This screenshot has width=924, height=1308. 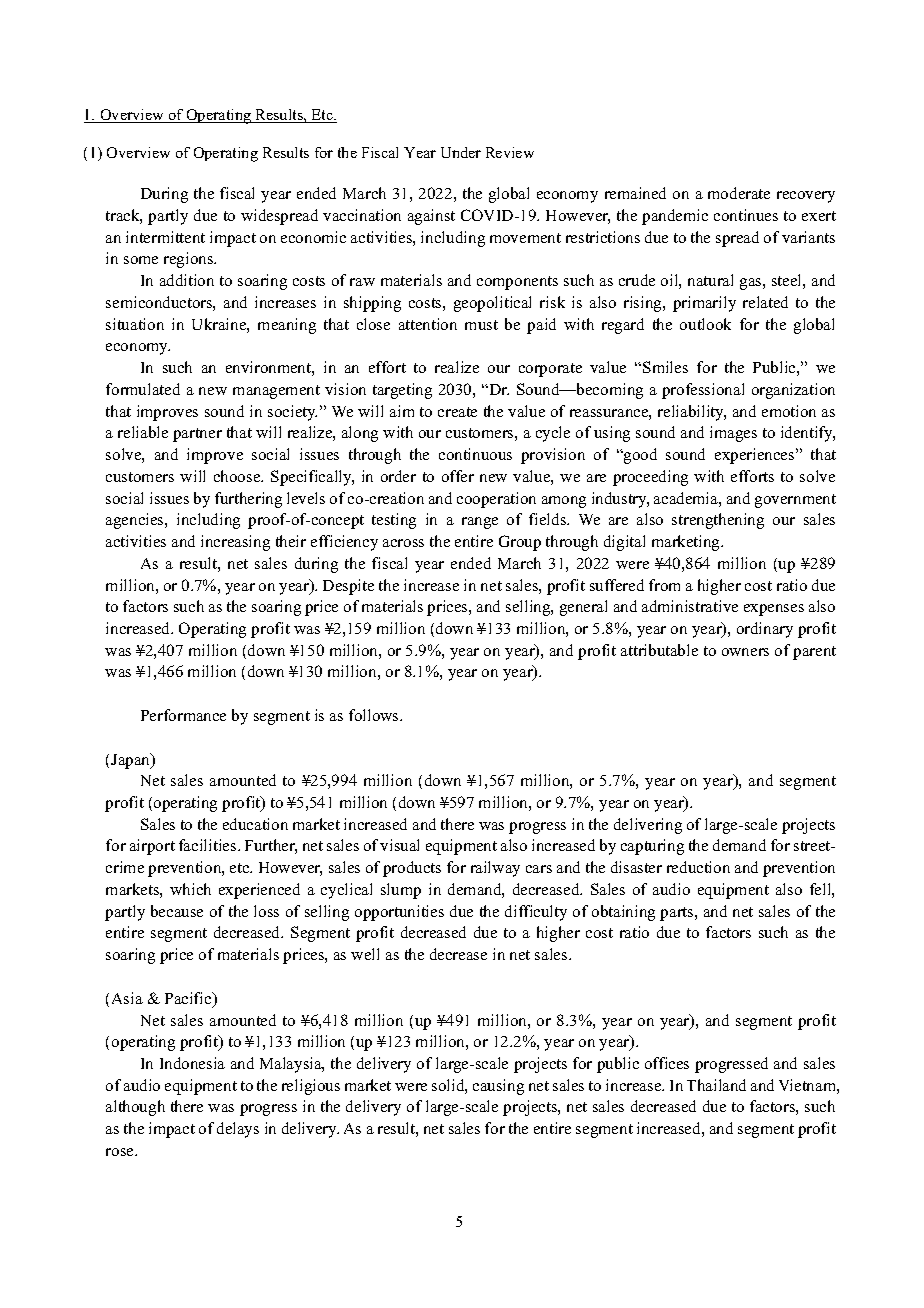 I want to click on delays, so click(x=238, y=1130).
